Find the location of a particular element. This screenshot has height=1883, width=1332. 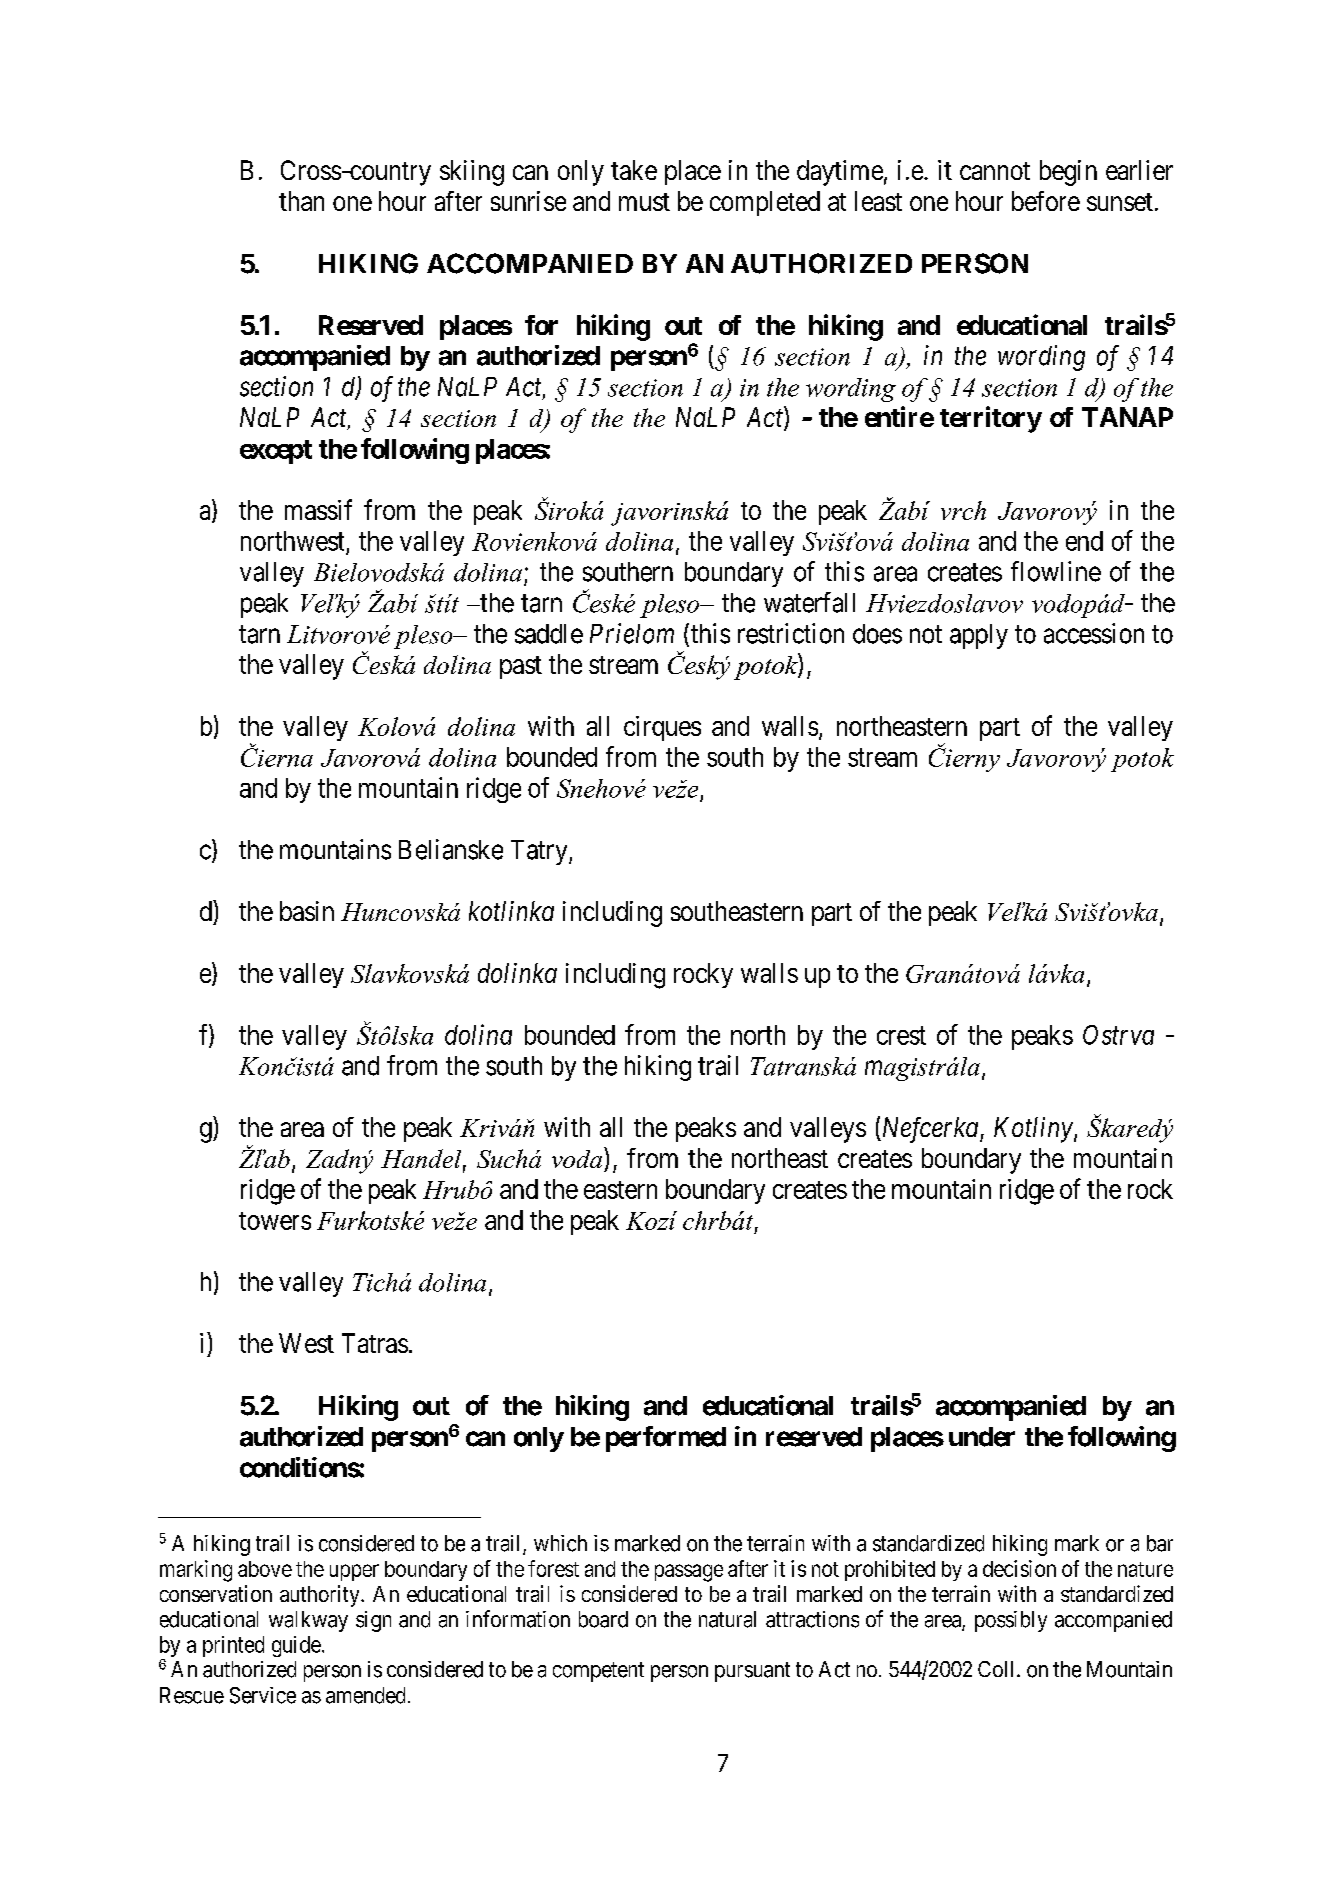

crest is located at coordinates (901, 1035).
